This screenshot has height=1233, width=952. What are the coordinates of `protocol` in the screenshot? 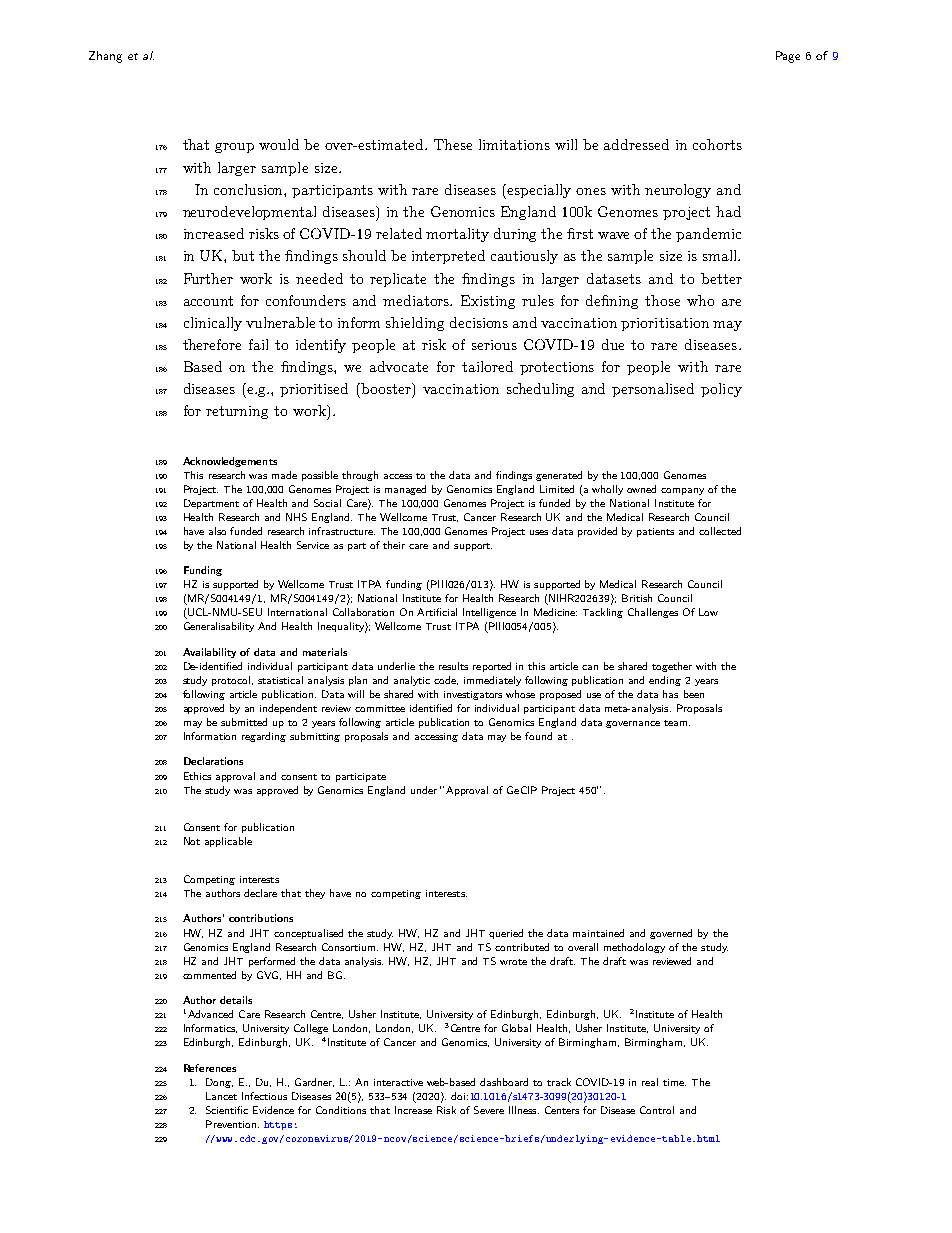 It's located at (232, 681).
